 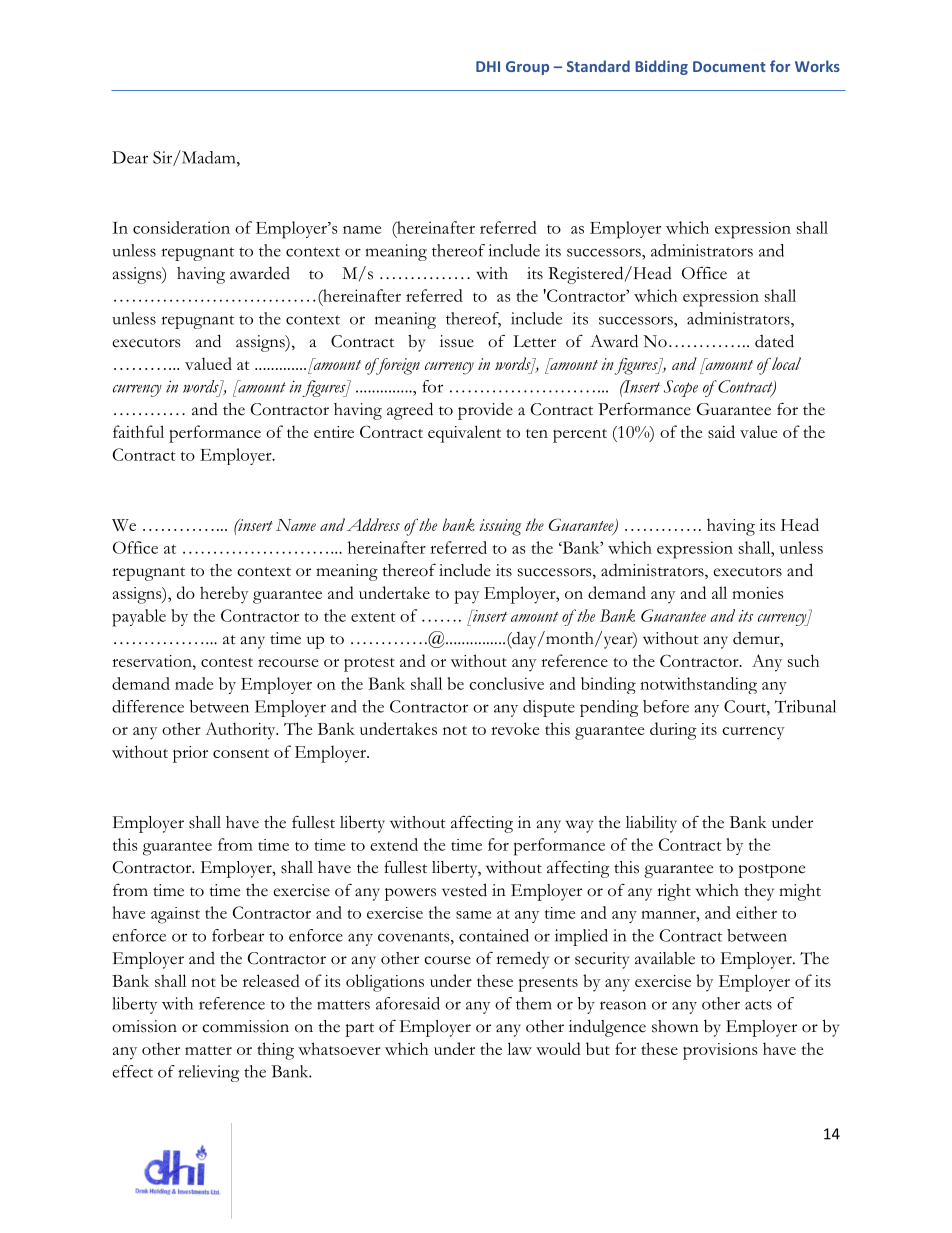 I want to click on dated, so click(x=774, y=341).
